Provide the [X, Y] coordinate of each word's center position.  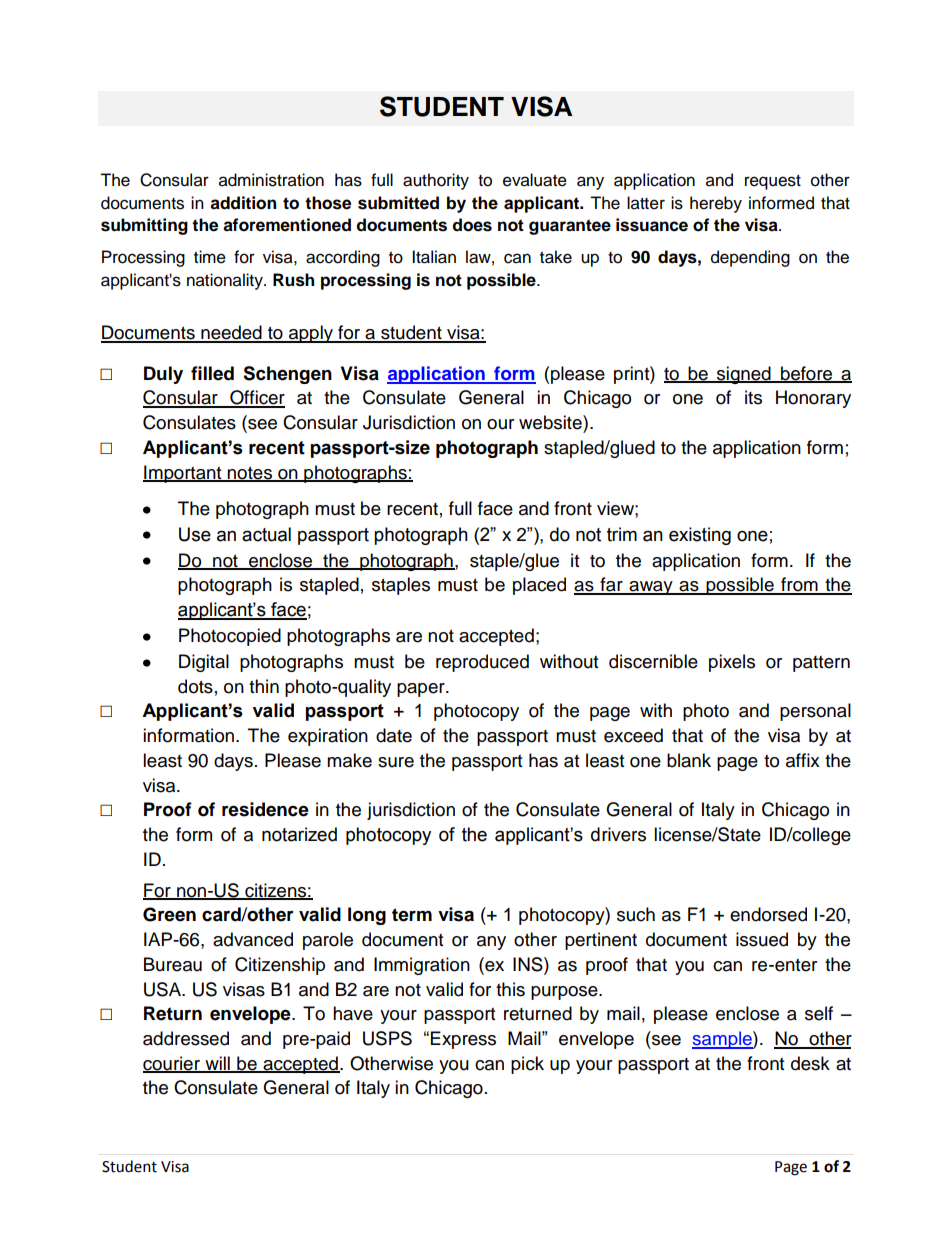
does [472, 225]
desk [810, 1063]
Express [463, 1040]
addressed [186, 1038]
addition [243, 203]
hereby [716, 204]
